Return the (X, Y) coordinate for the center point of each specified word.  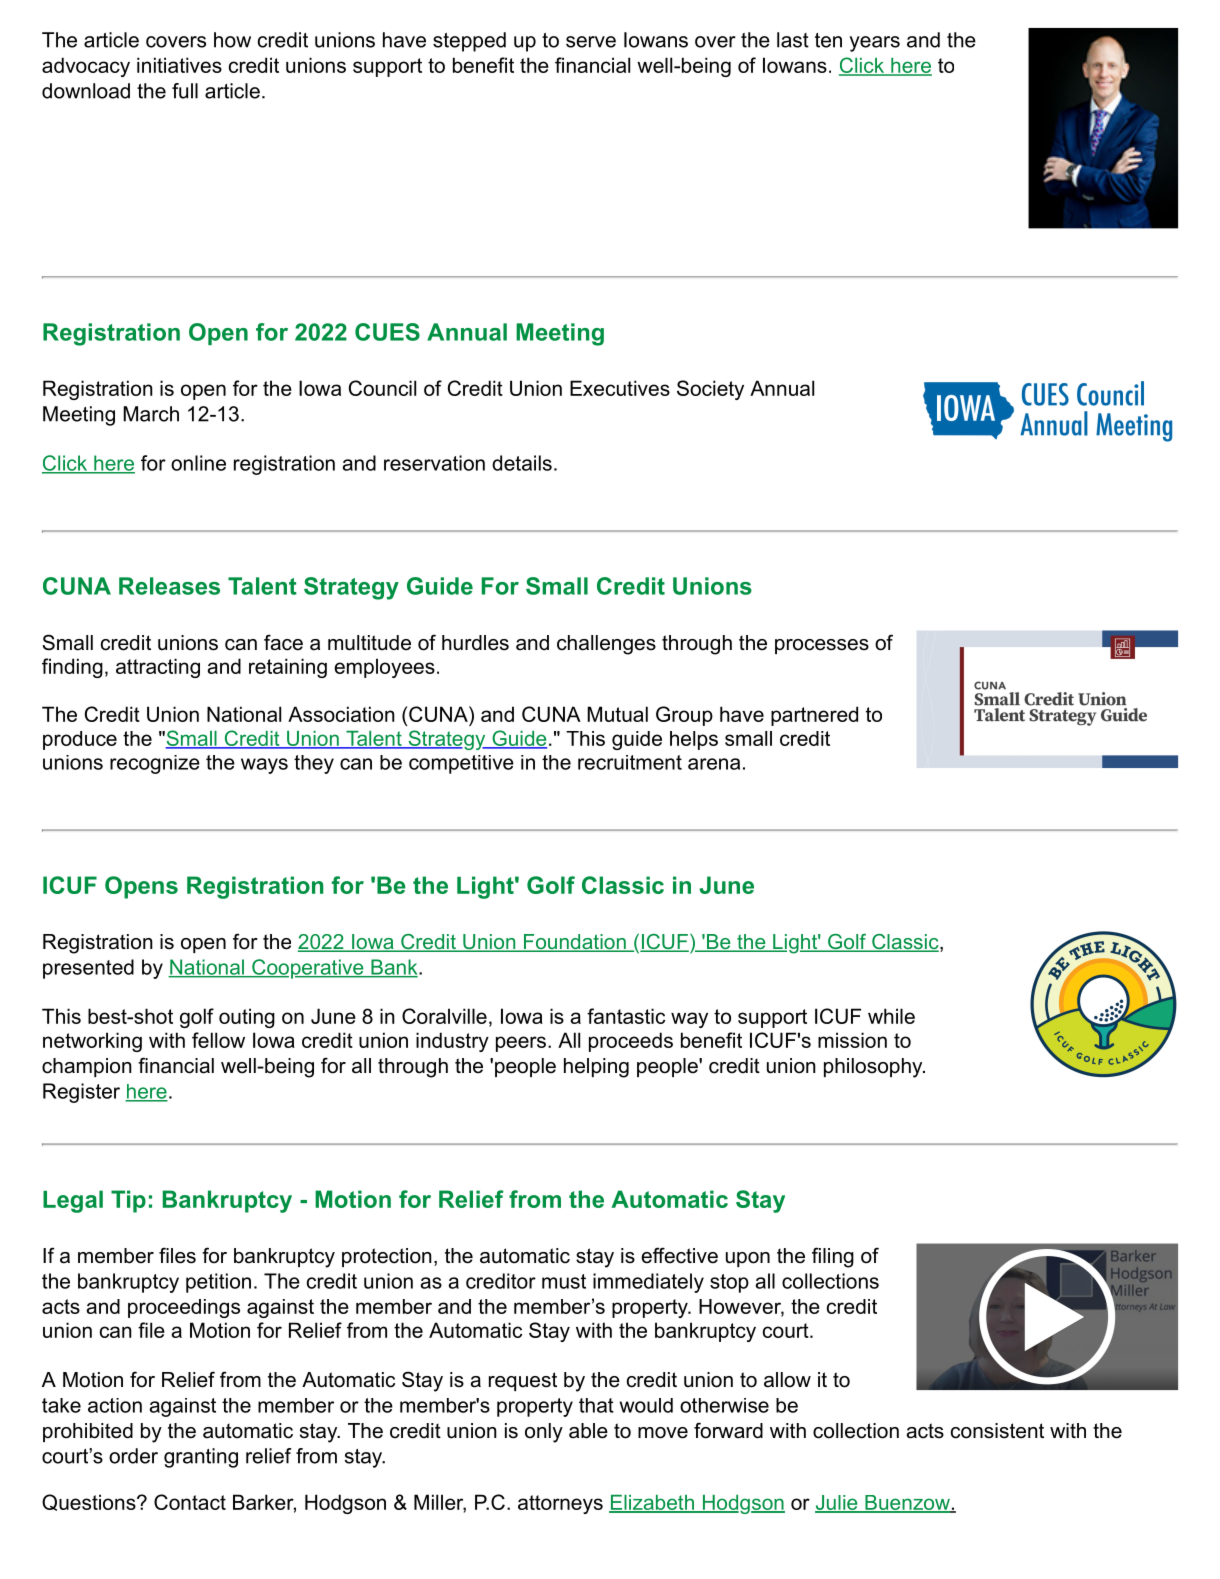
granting (201, 1458)
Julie (837, 1503)
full (185, 91)
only (544, 1433)
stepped (469, 42)
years (875, 44)
